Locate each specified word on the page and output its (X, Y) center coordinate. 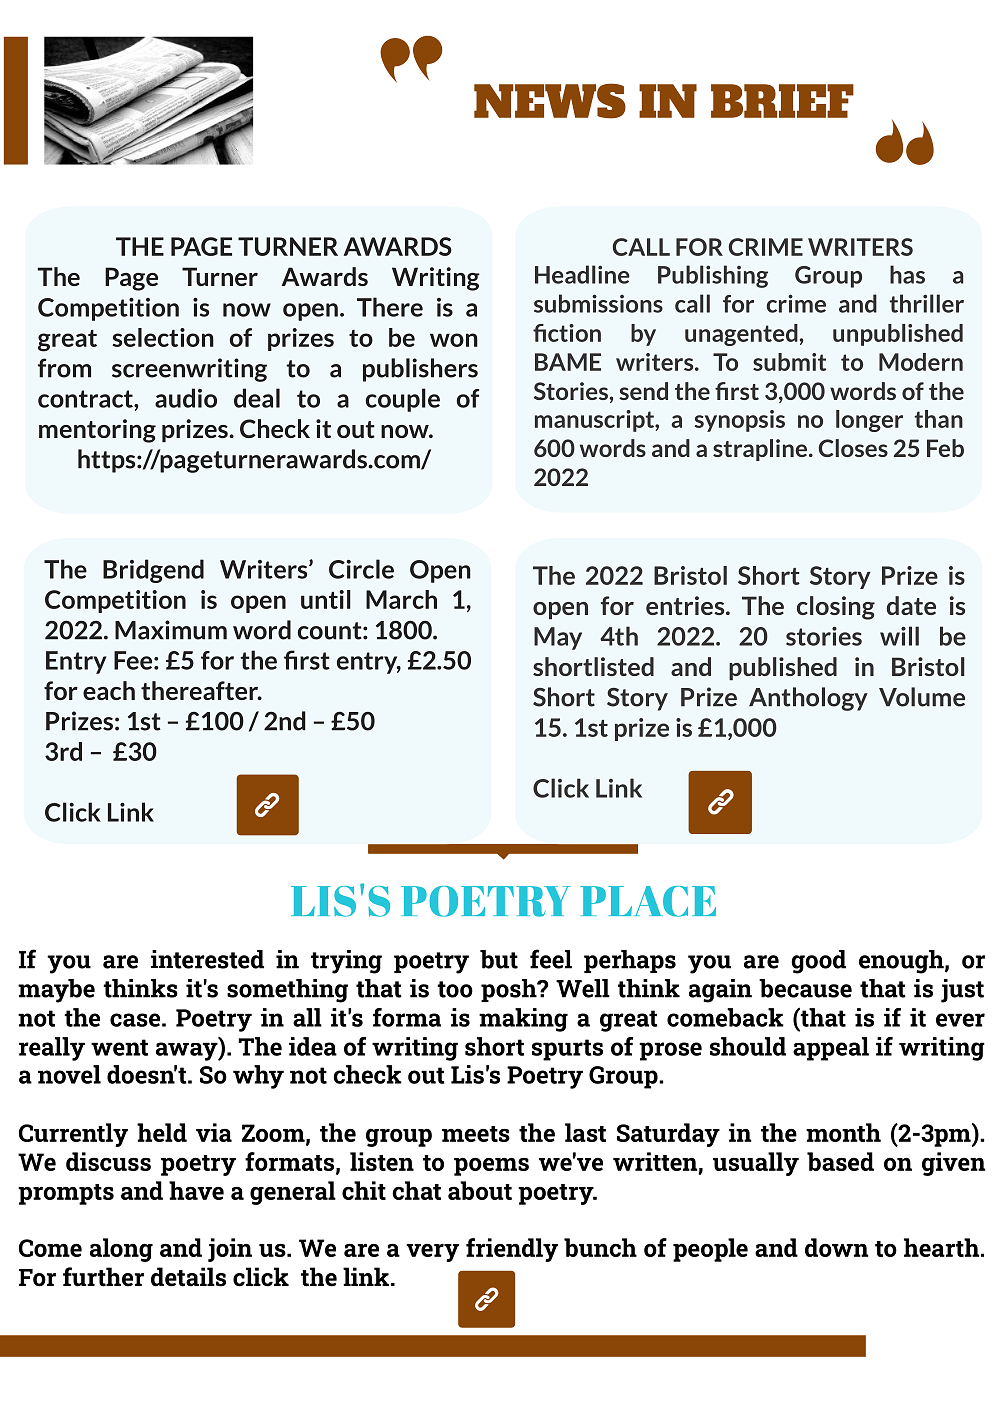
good (818, 962)
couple (403, 400)
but (499, 959)
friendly (512, 1250)
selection (163, 337)
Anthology (808, 699)
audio (186, 398)
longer (869, 421)
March (401, 599)
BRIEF (782, 101)
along (121, 1250)
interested (207, 959)
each (109, 690)
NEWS (550, 101)
